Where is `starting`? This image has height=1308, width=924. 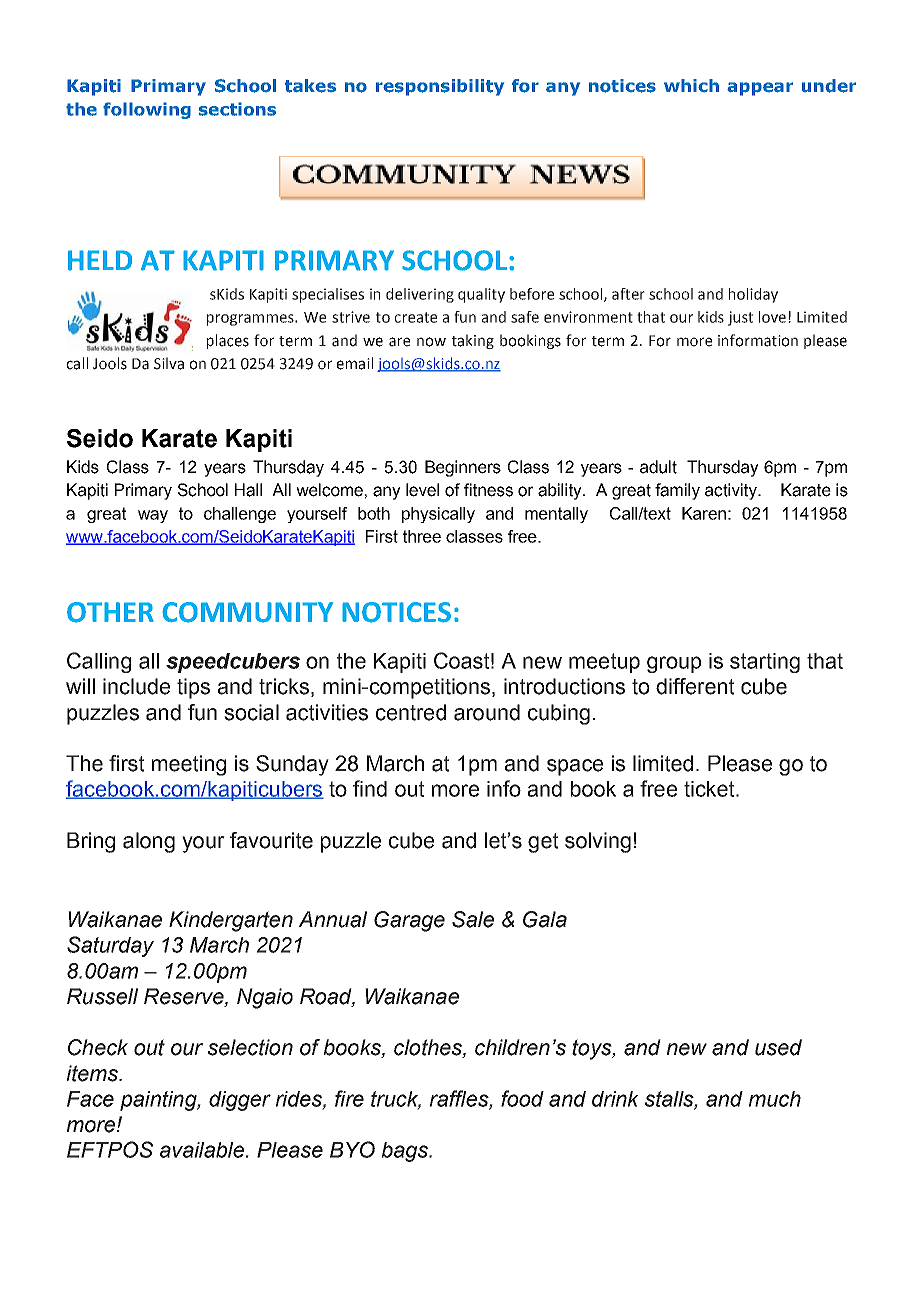 starting is located at coordinates (765, 663).
